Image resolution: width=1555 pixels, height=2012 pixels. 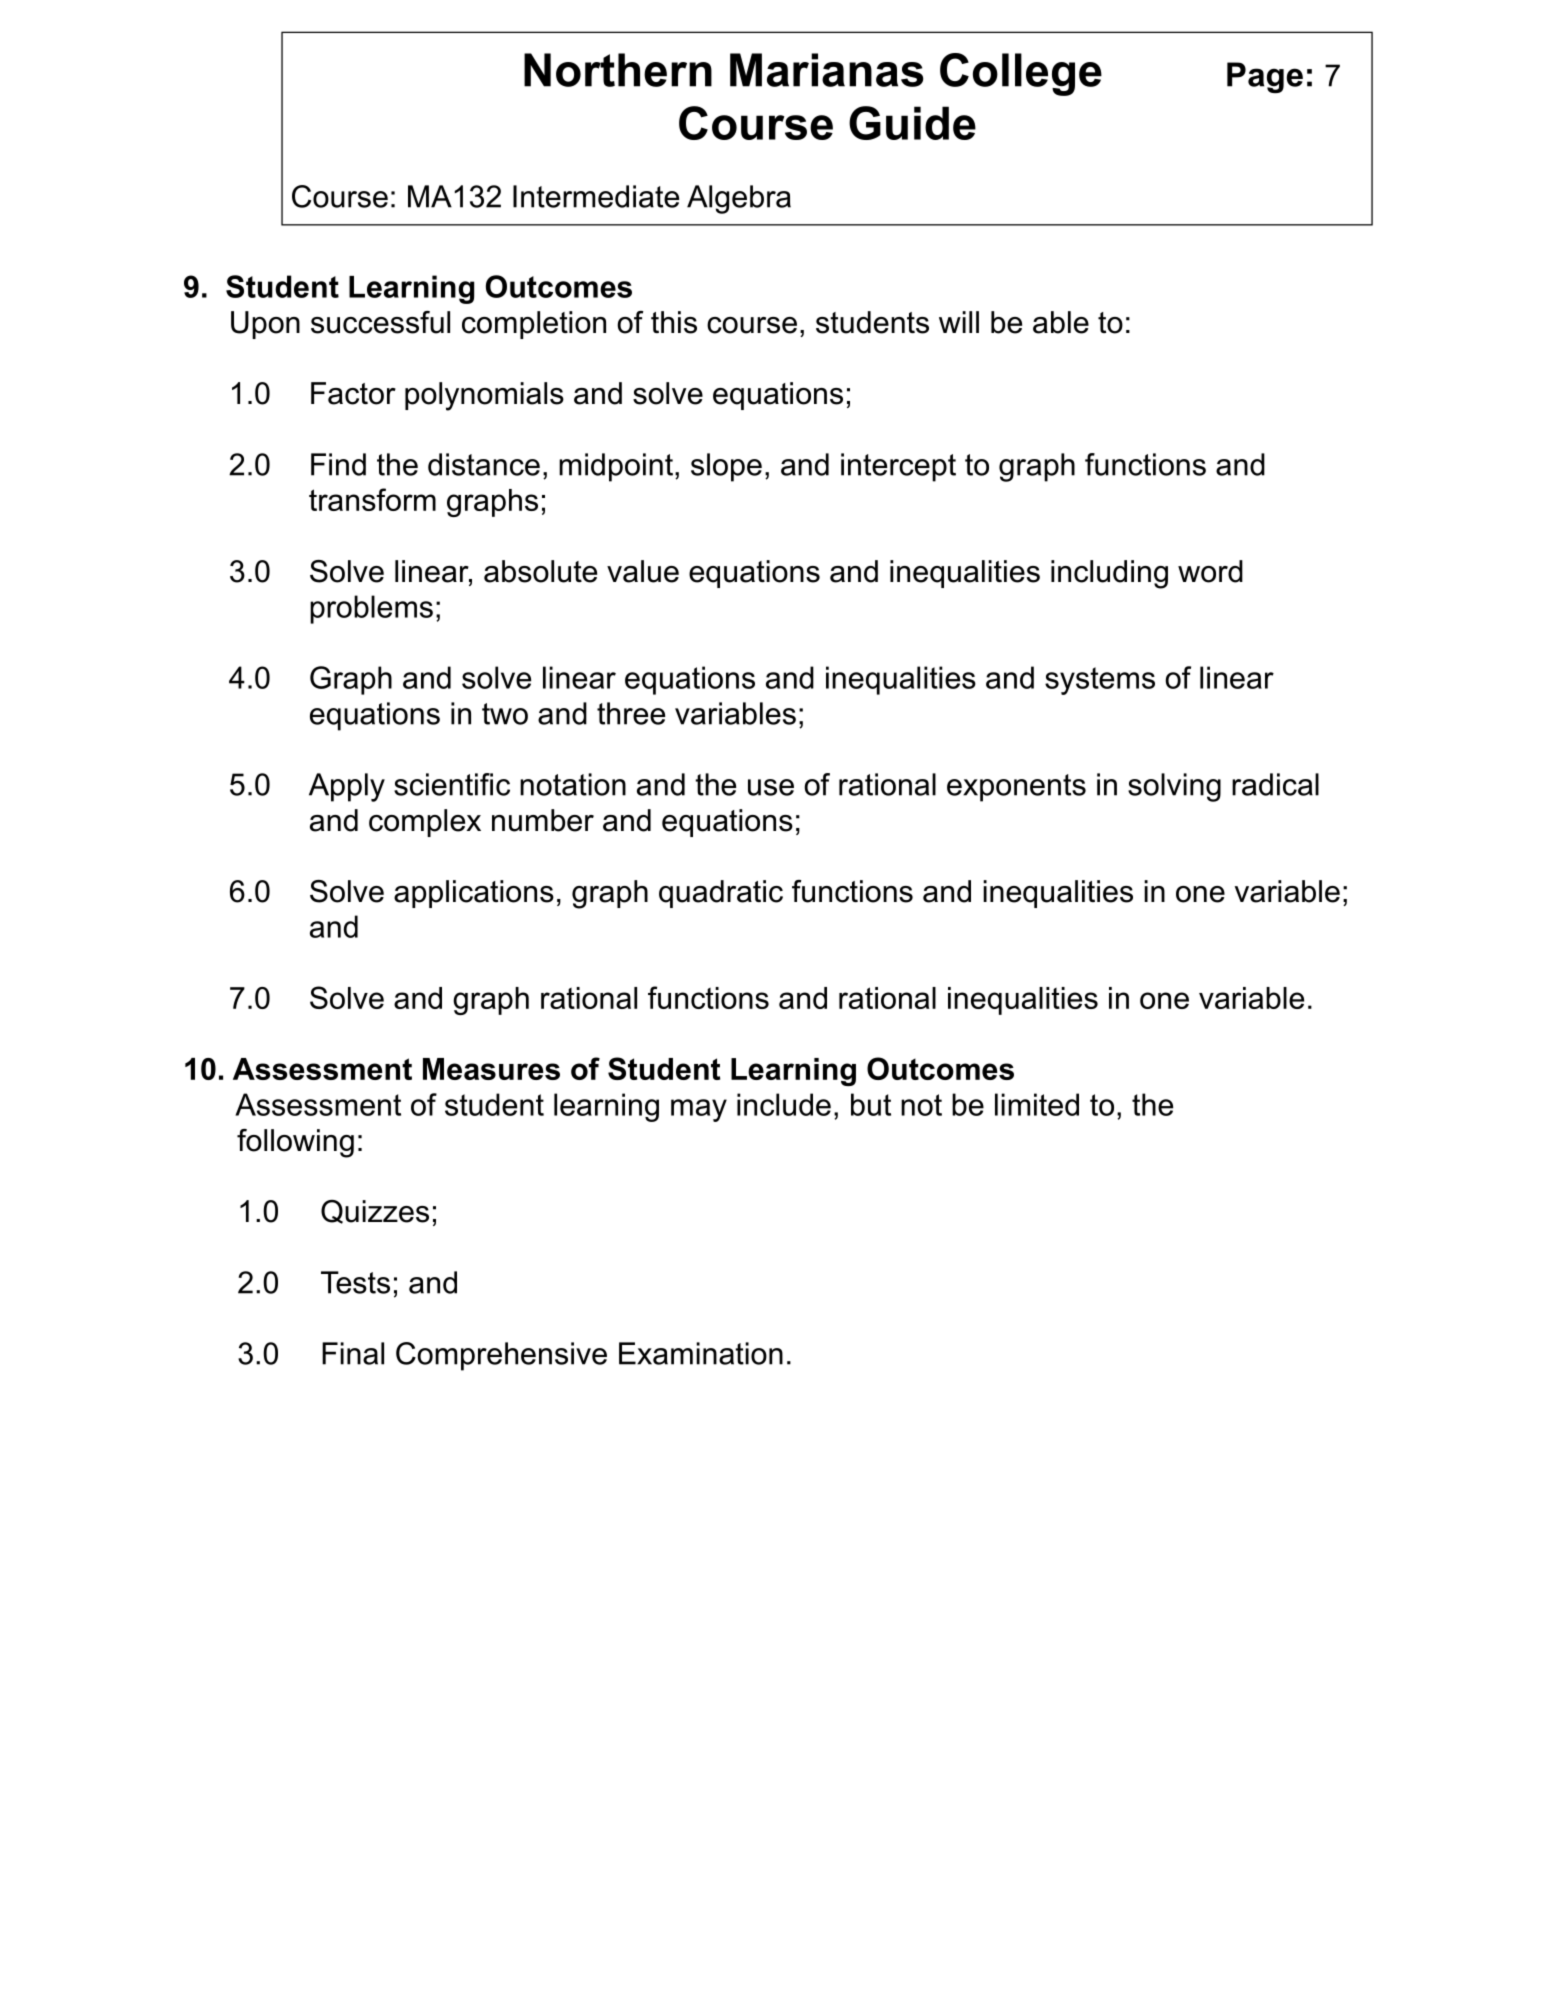 What do you see at coordinates (784, 1104) in the document?
I see `include` at bounding box center [784, 1104].
